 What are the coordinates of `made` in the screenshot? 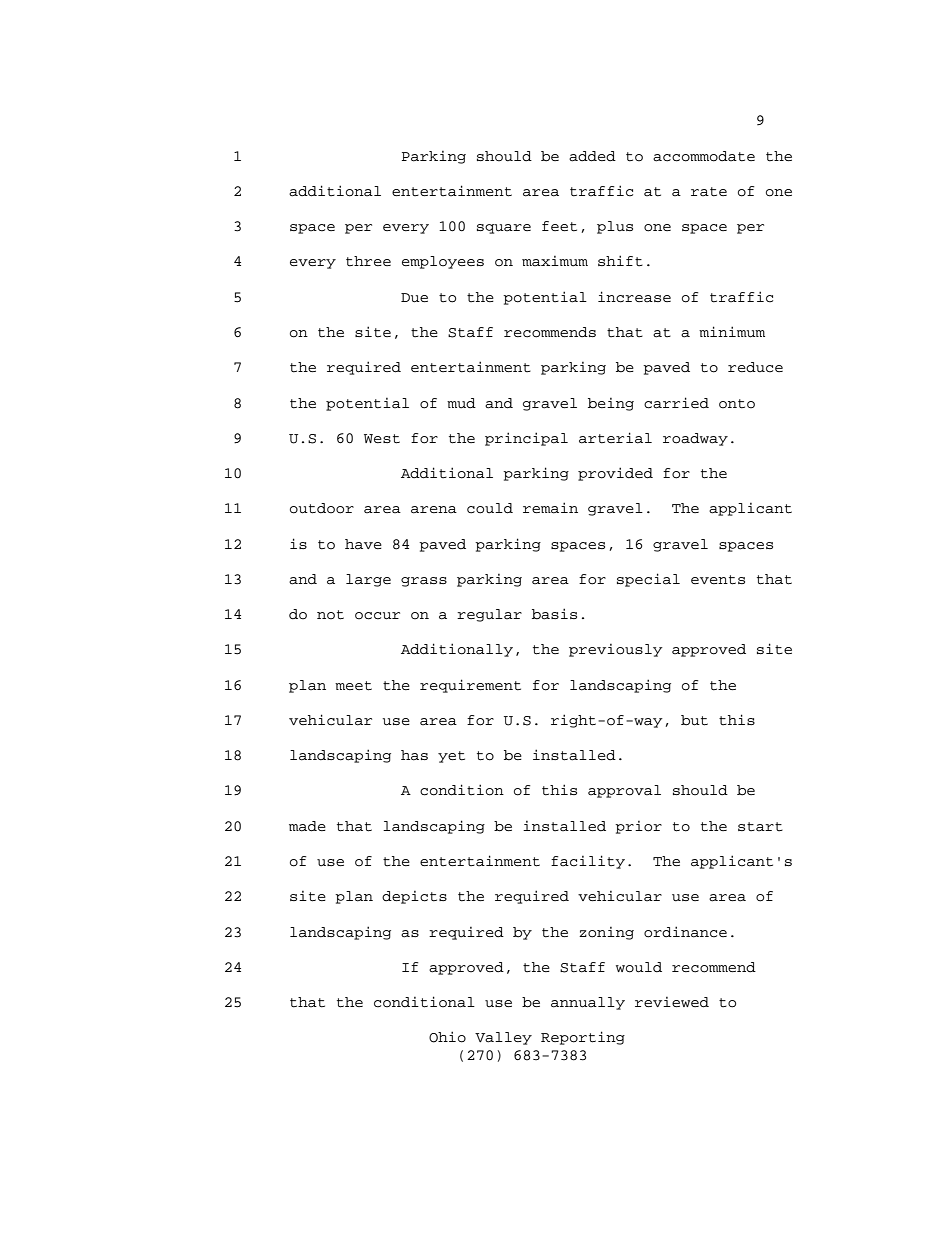 It's located at (307, 826).
